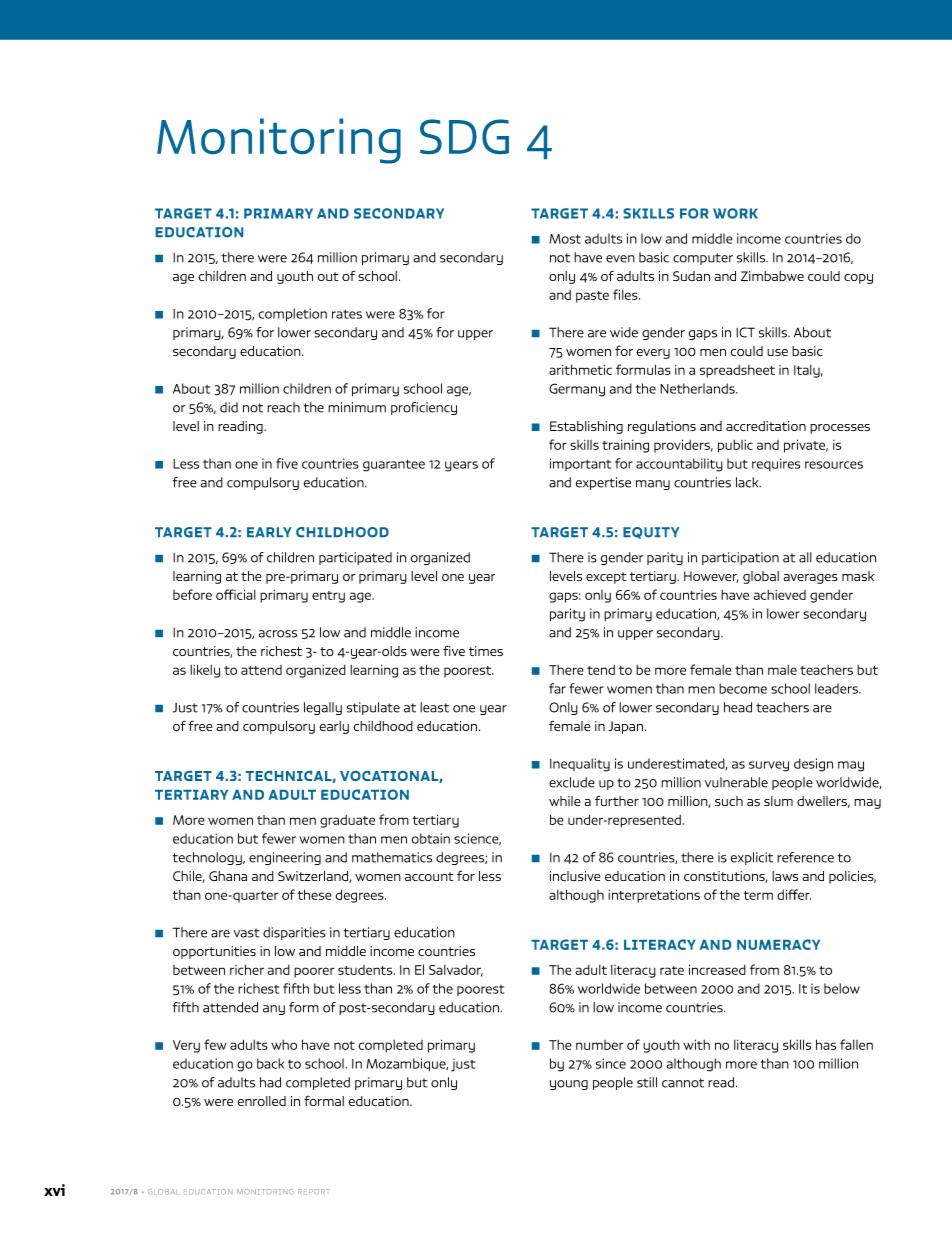  I want to click on did, so click(229, 407).
